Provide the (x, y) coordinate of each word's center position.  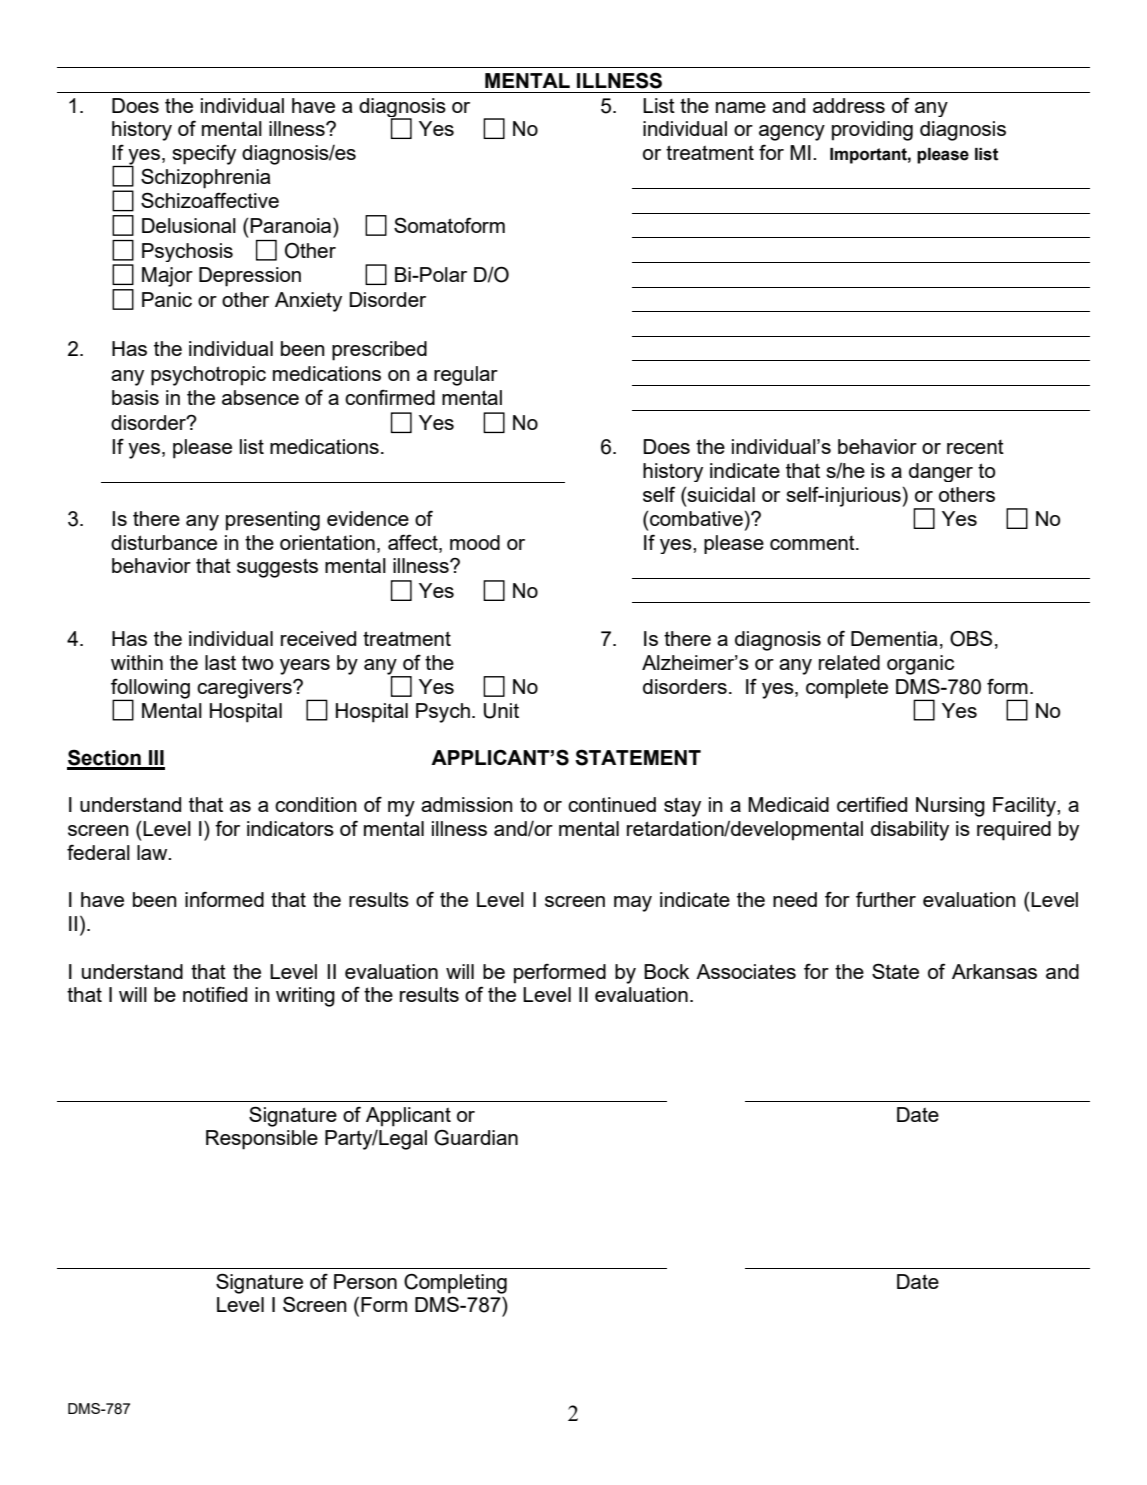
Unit (501, 711)
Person (365, 1281)
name (741, 107)
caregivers (245, 689)
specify (204, 154)
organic (920, 665)
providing (872, 131)
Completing (455, 1284)
